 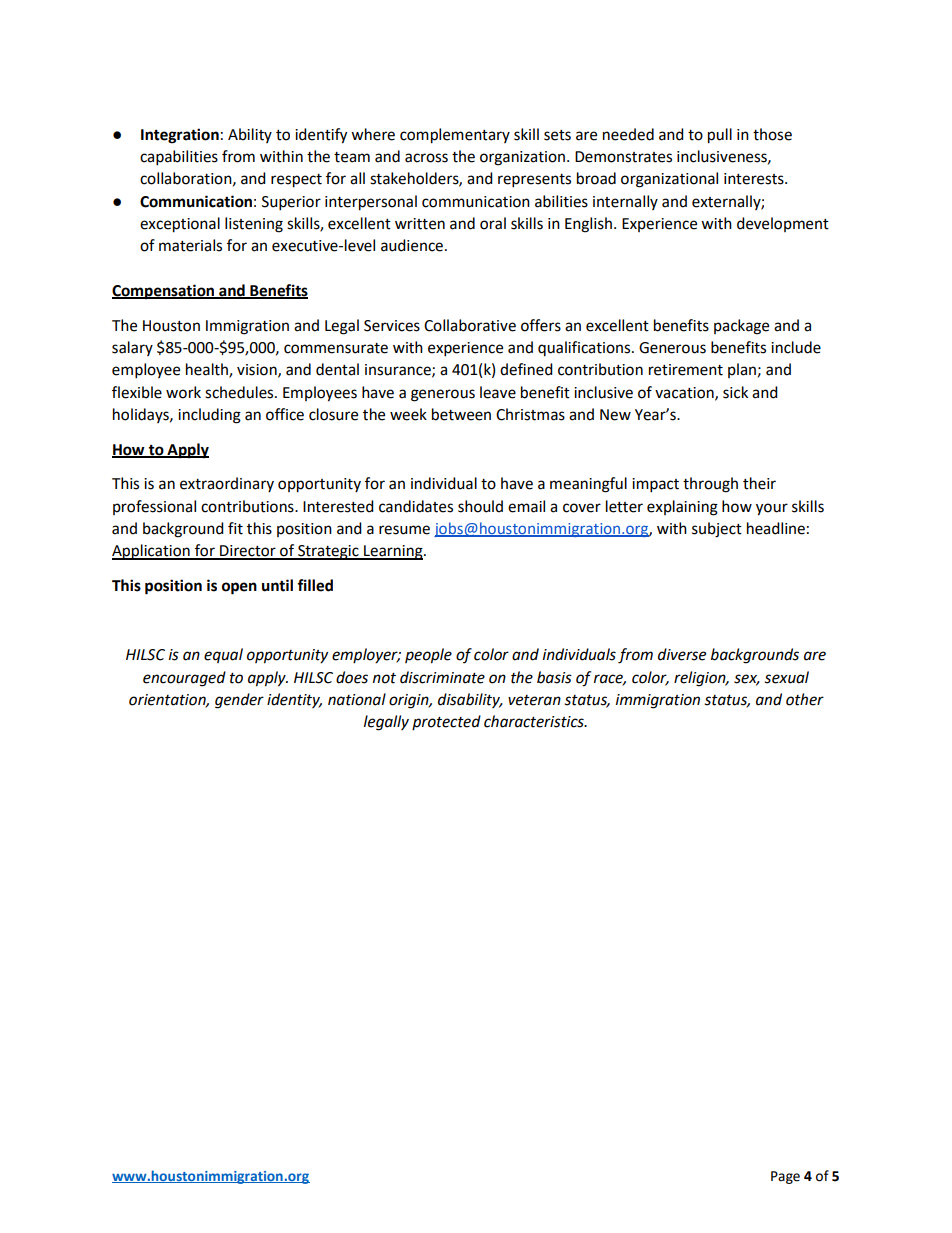 What do you see at coordinates (535, 721) in the page?
I see `characteristics` at bounding box center [535, 721].
